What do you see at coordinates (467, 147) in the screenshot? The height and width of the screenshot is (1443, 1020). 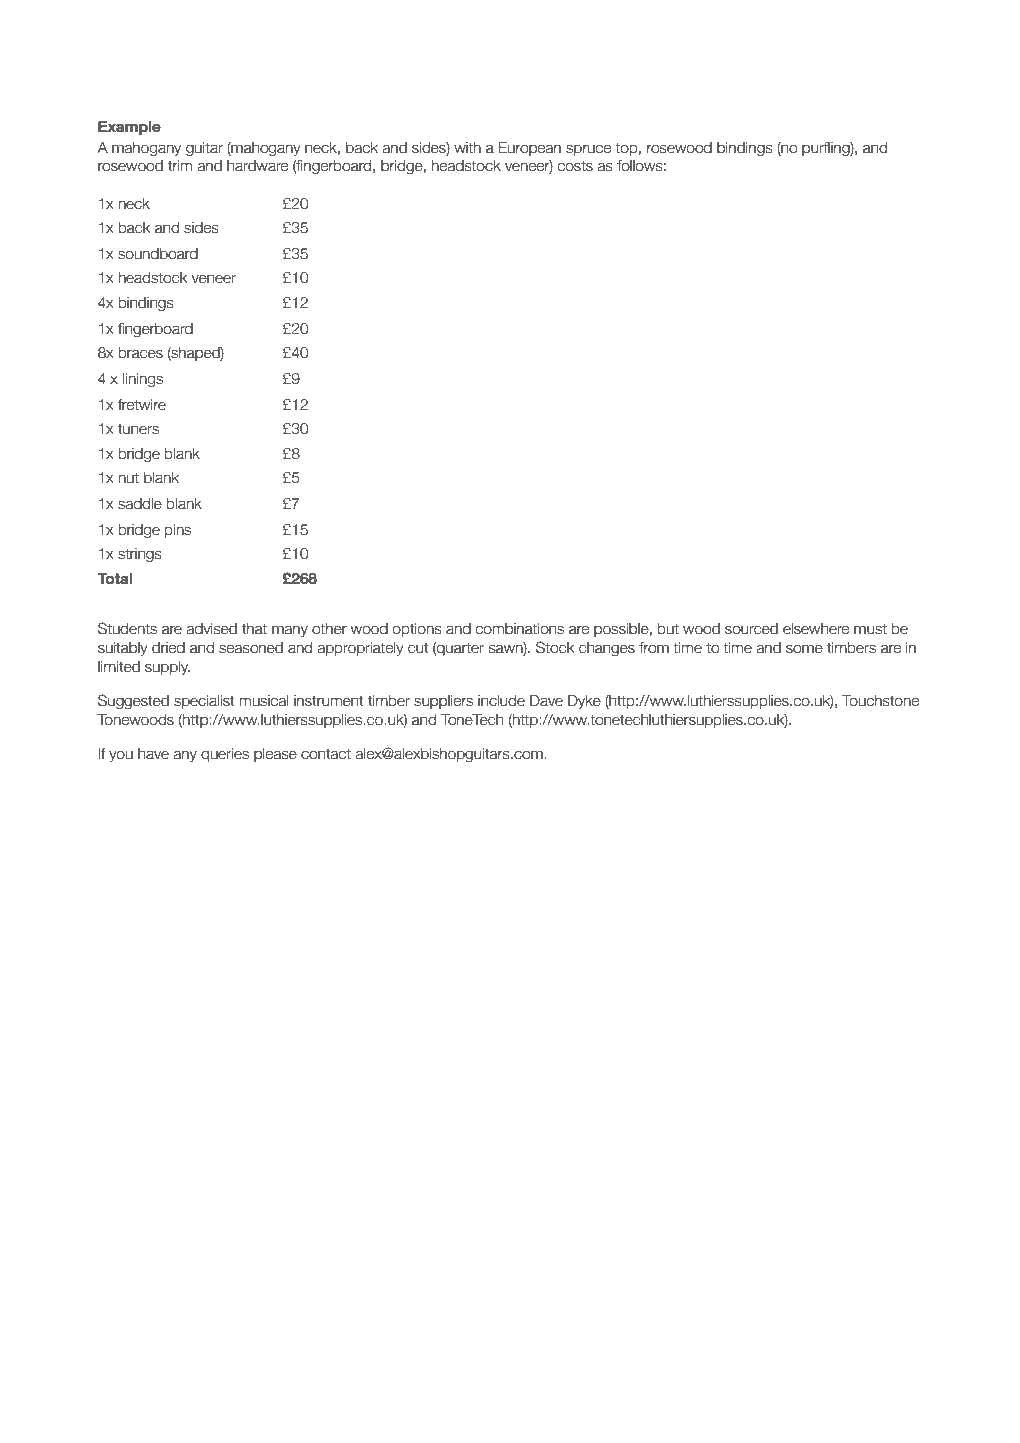 I see `with` at bounding box center [467, 147].
